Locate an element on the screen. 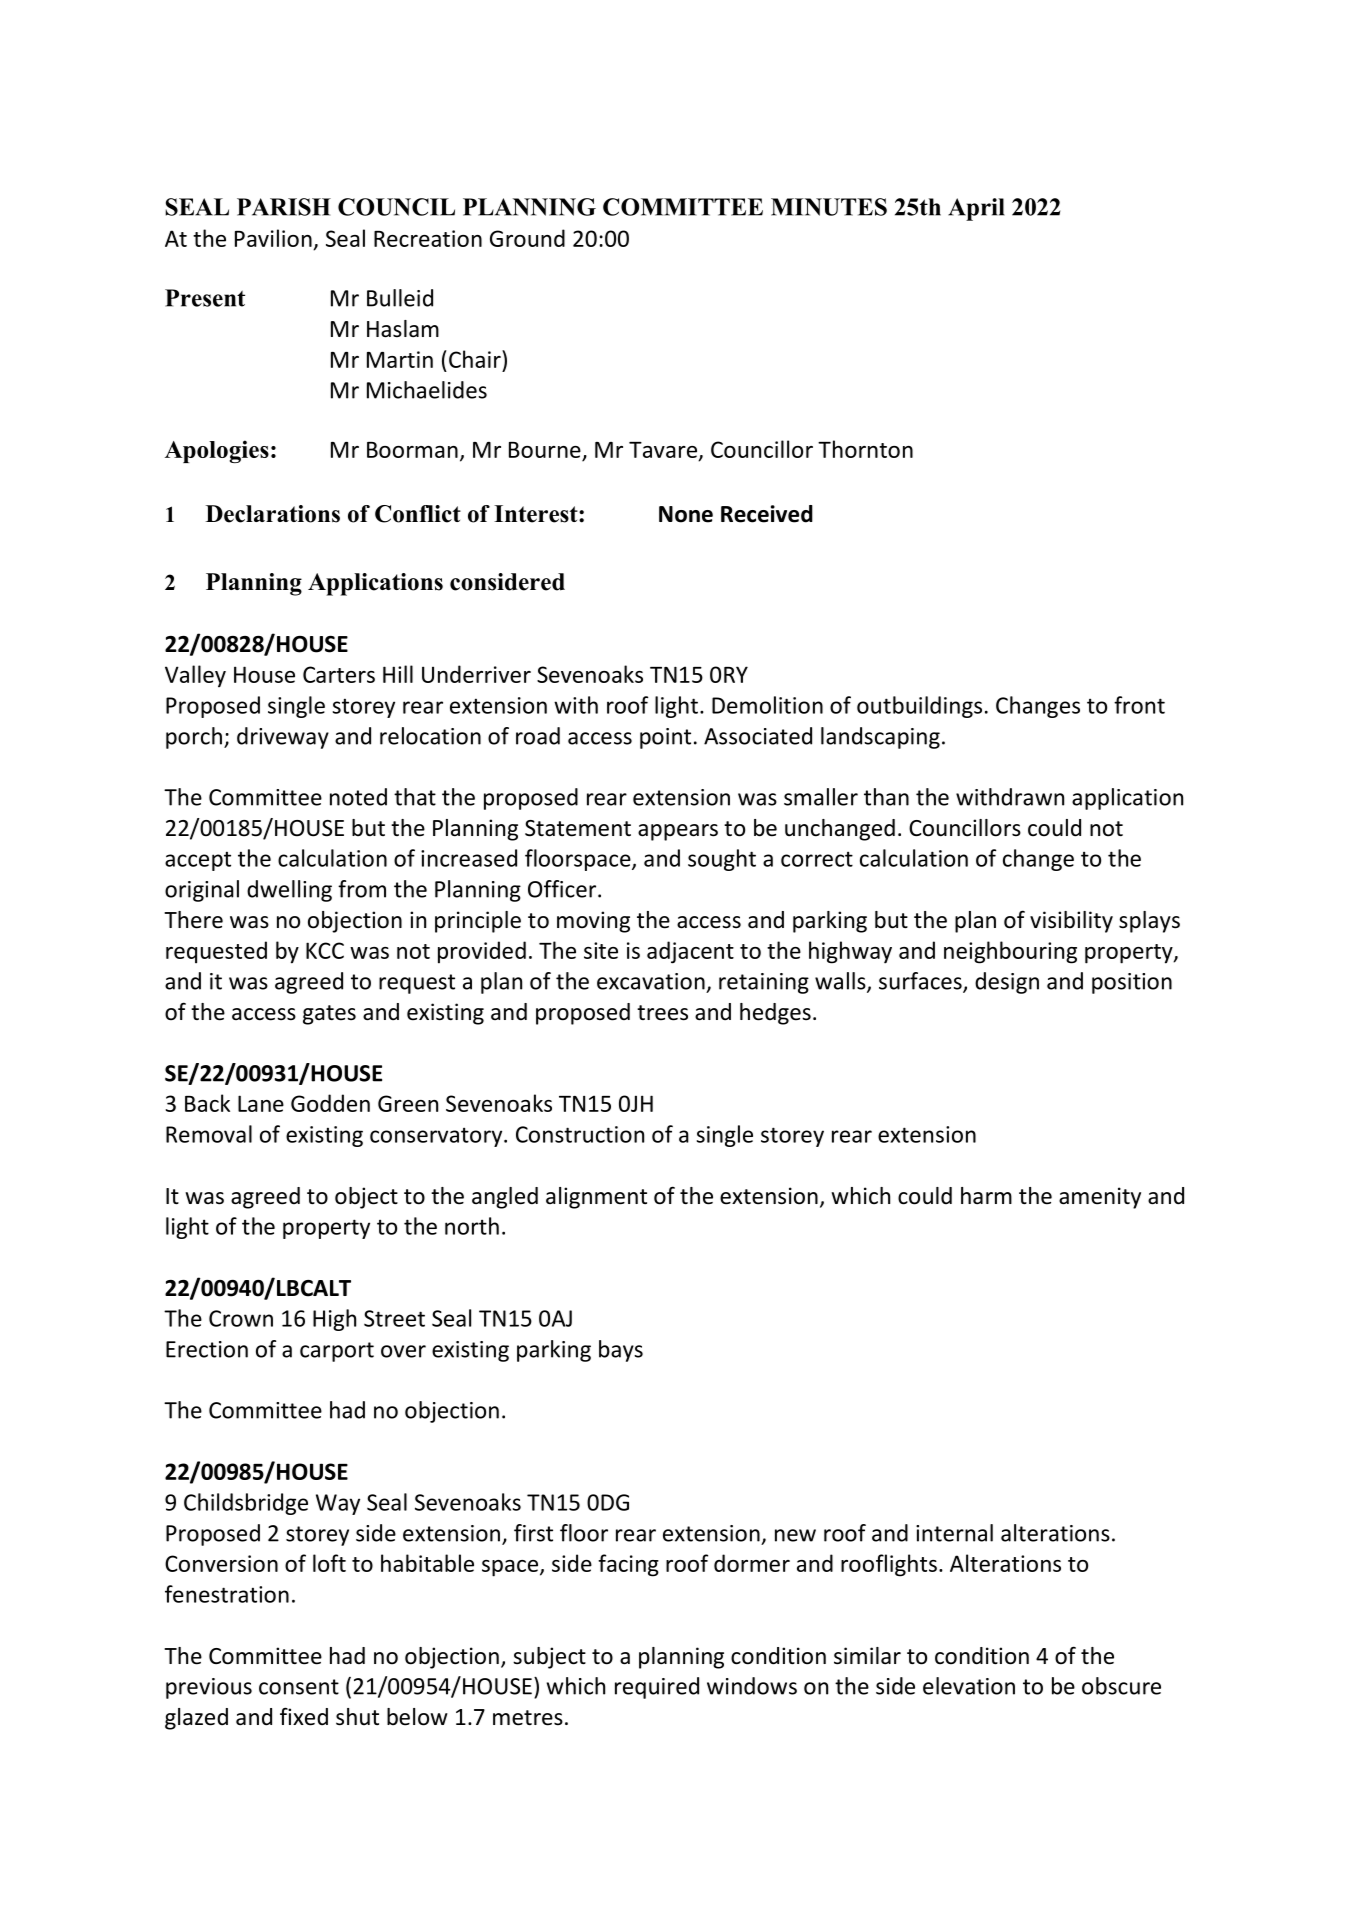  Ground is located at coordinates (527, 238).
